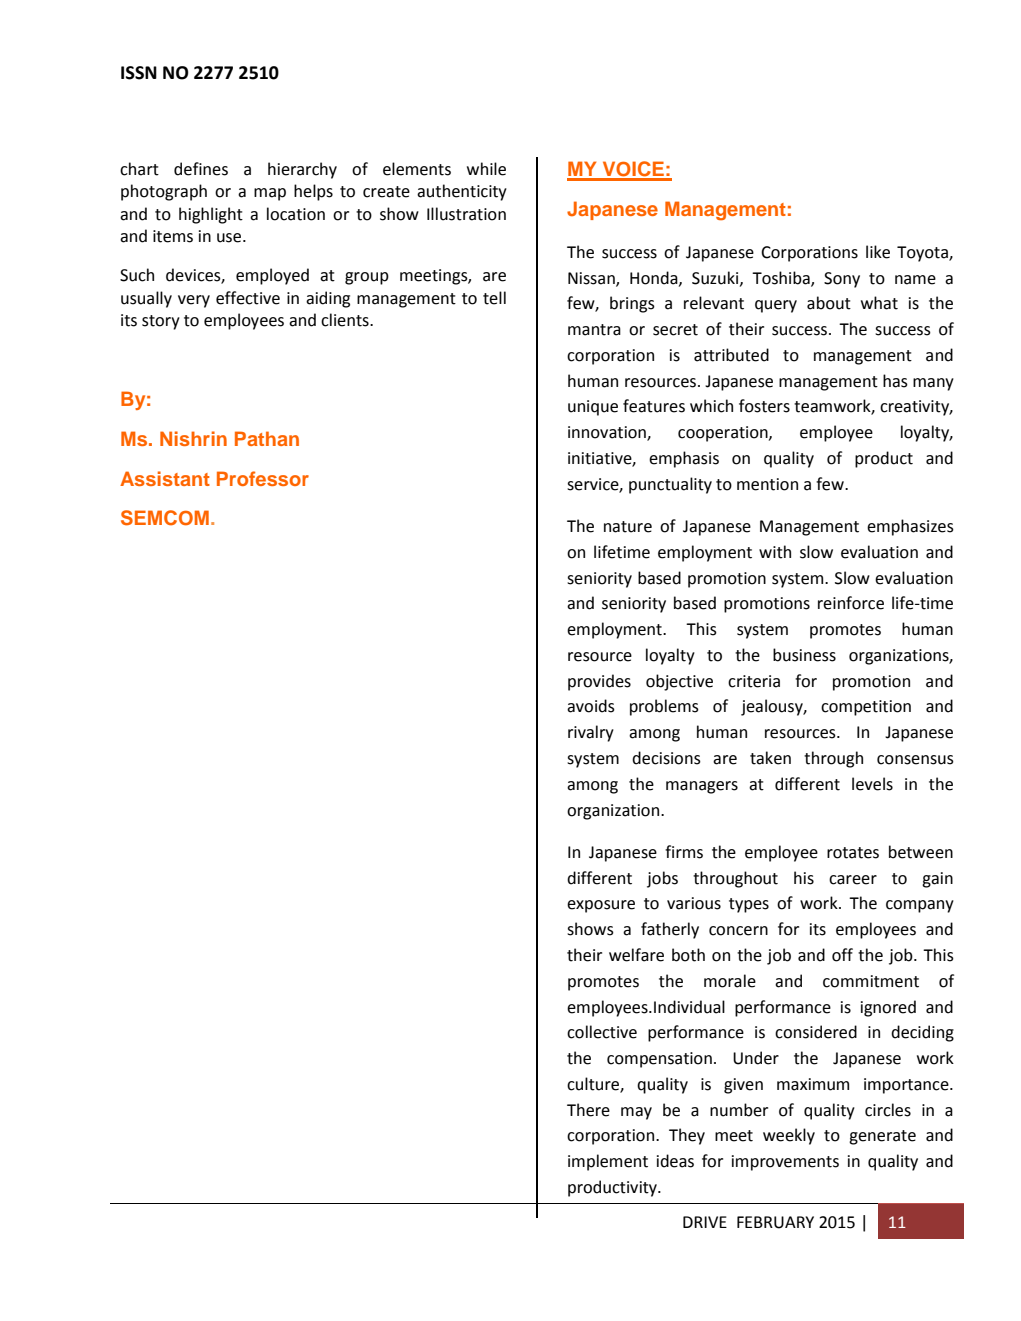 The height and width of the document is (1321, 1021). What do you see at coordinates (599, 682) in the document?
I see `provides` at bounding box center [599, 682].
